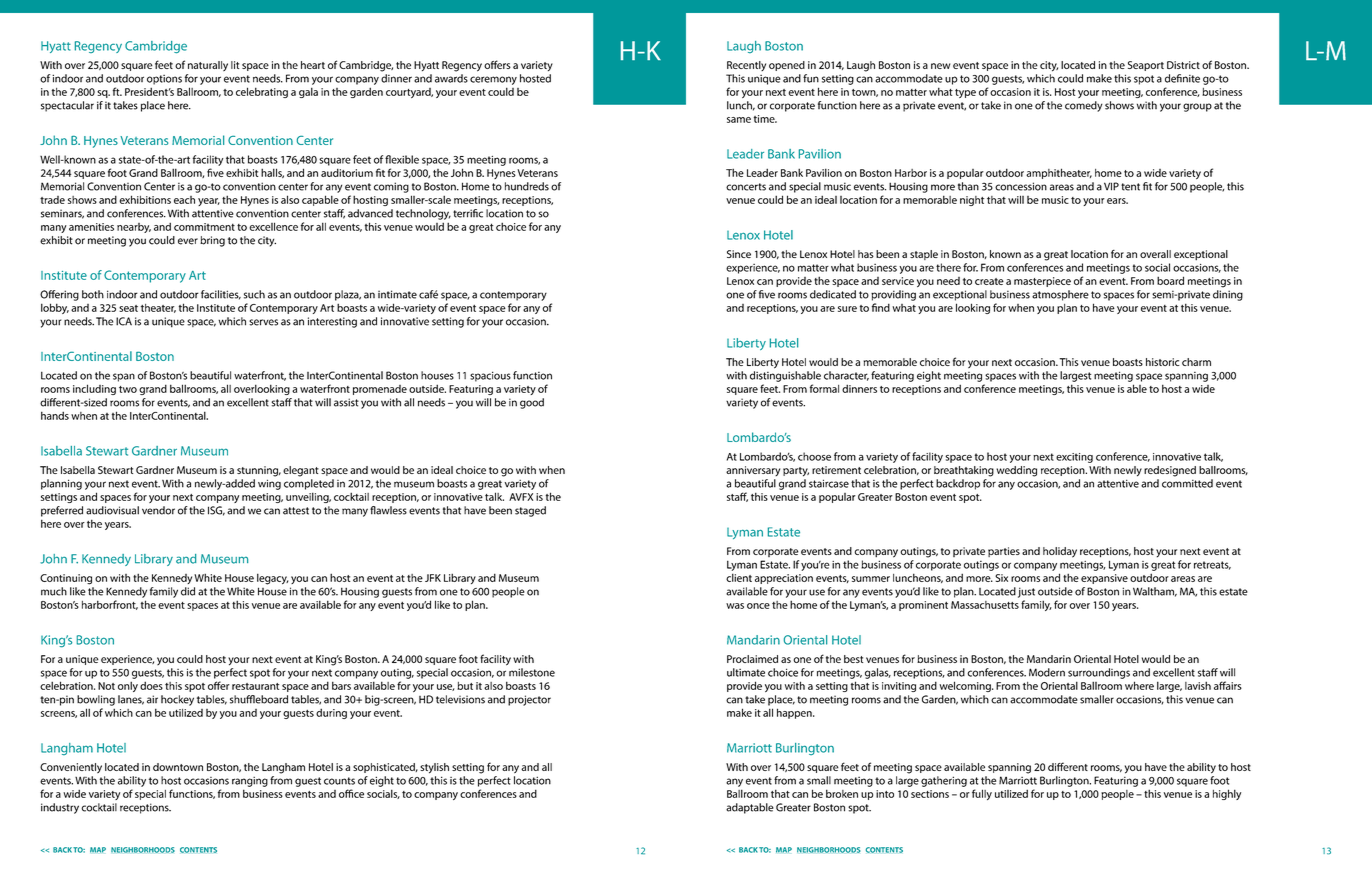  Describe the element at coordinates (739, 577) in the page. I see `client` at that location.
